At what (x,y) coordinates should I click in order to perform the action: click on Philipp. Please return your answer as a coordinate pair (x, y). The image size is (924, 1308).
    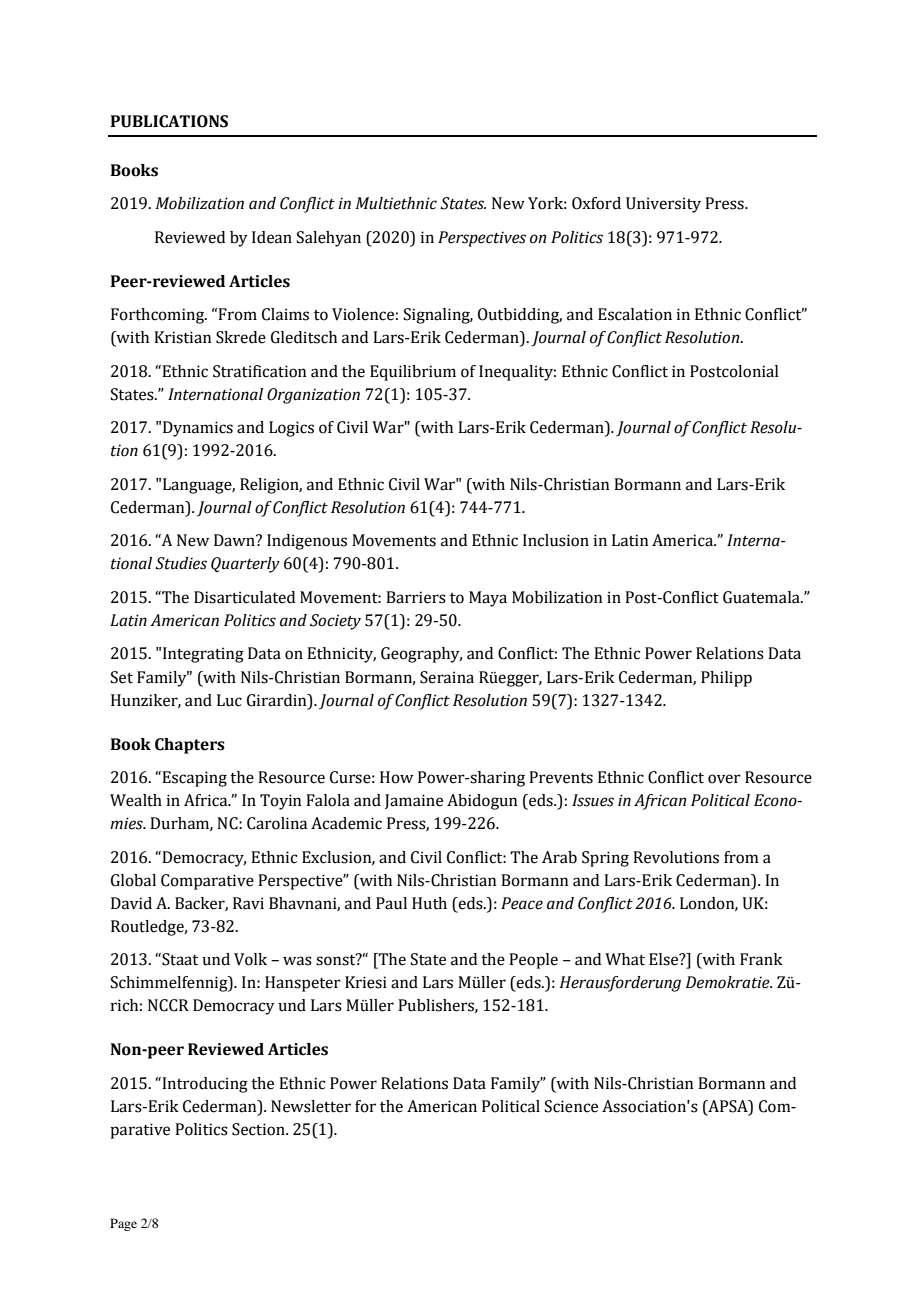
    Looking at the image, I should click on (726, 679).
